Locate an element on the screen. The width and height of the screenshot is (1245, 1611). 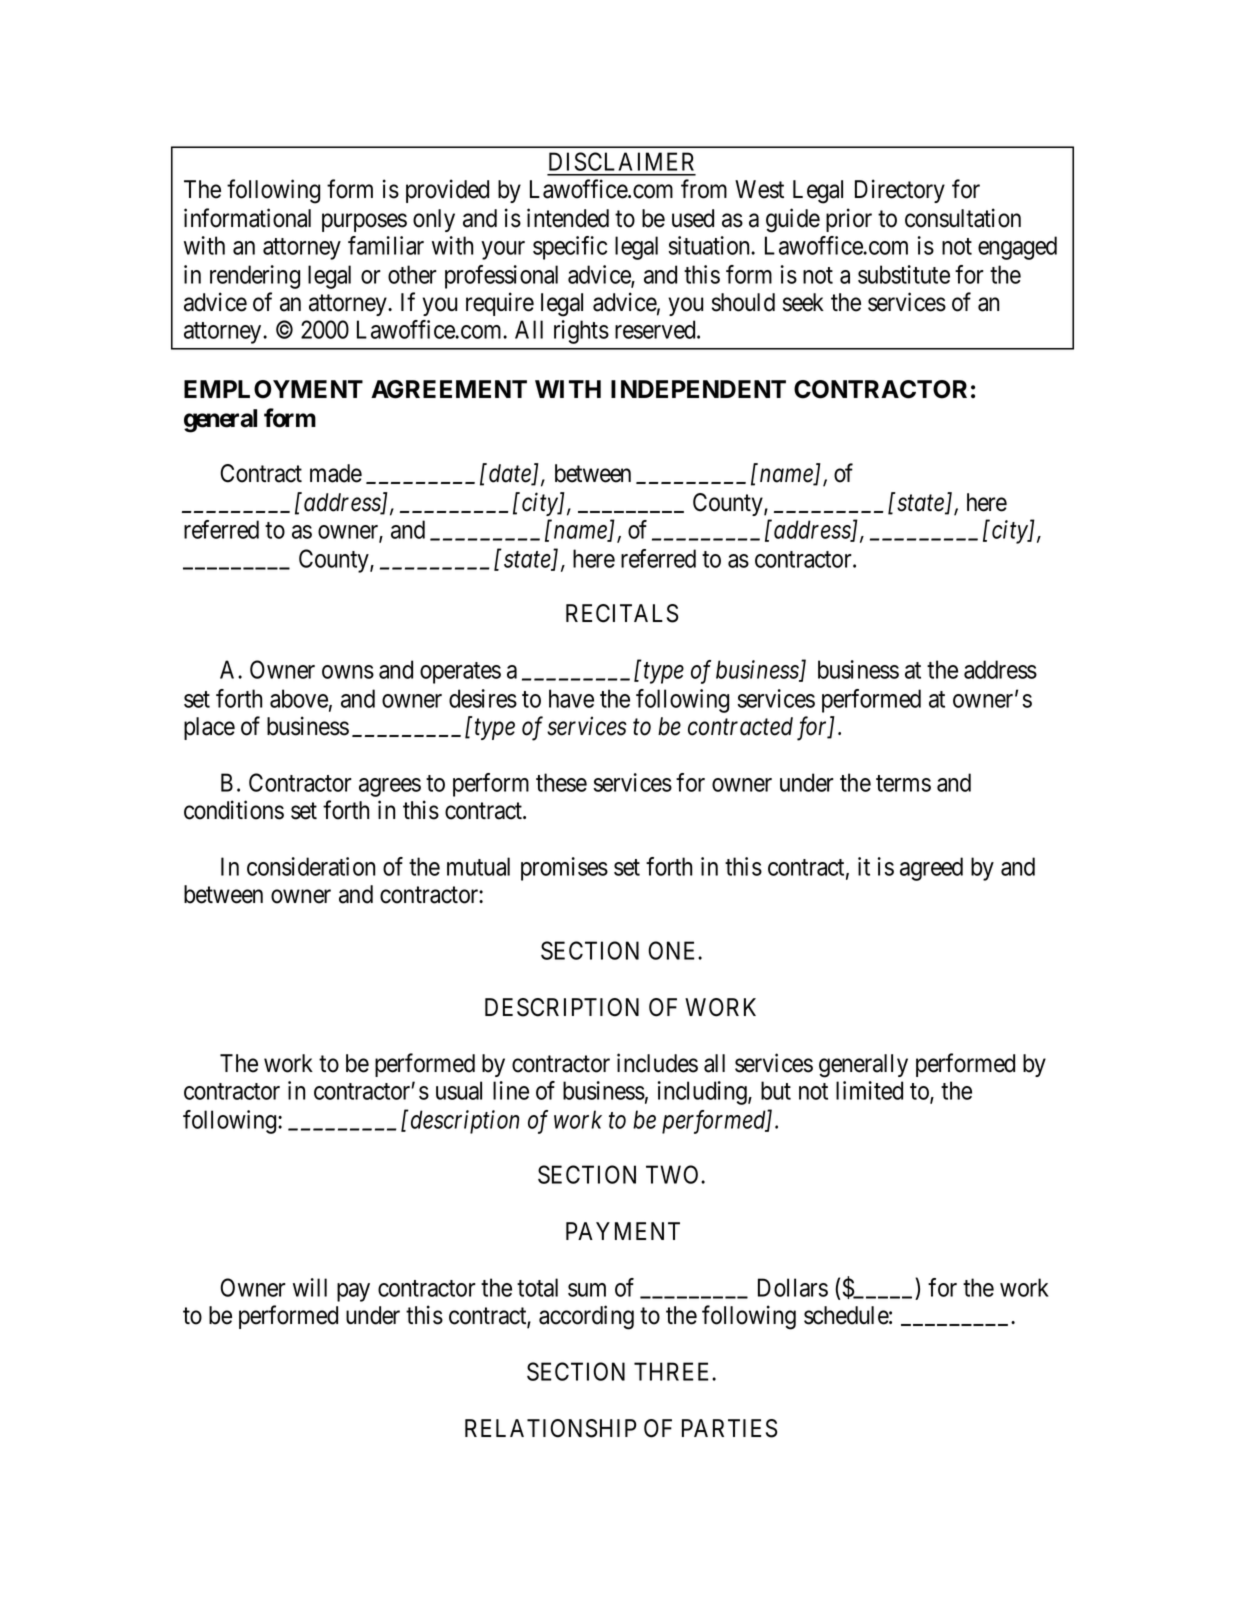
terms is located at coordinates (903, 783).
